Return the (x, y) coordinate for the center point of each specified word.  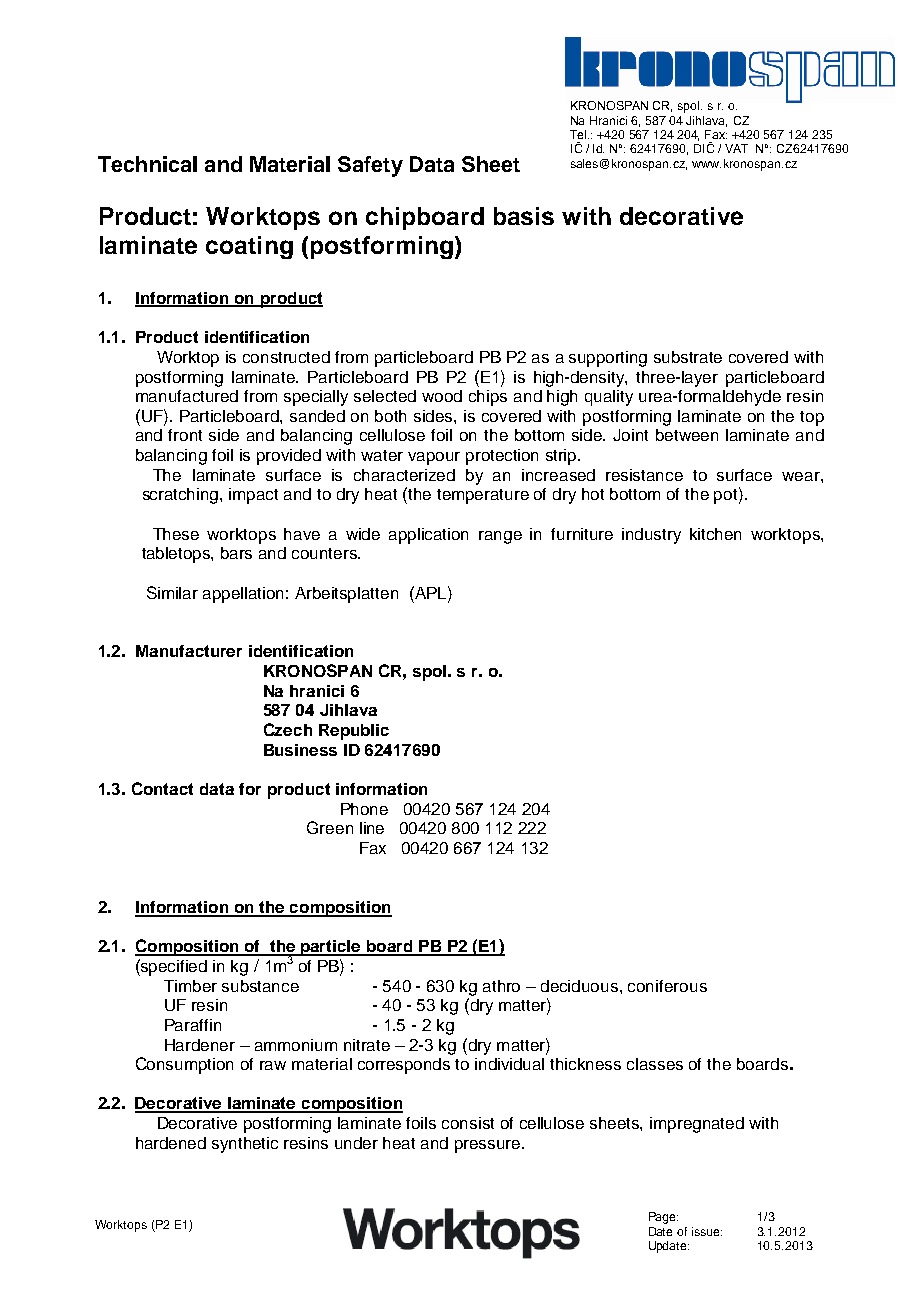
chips (488, 398)
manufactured (187, 396)
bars (236, 553)
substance (260, 986)
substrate (688, 357)
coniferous (667, 986)
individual (509, 1064)
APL (431, 592)
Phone (364, 809)
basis (524, 216)
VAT (736, 148)
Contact (162, 788)
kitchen (715, 534)
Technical (147, 164)
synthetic (245, 1145)
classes (655, 1064)
